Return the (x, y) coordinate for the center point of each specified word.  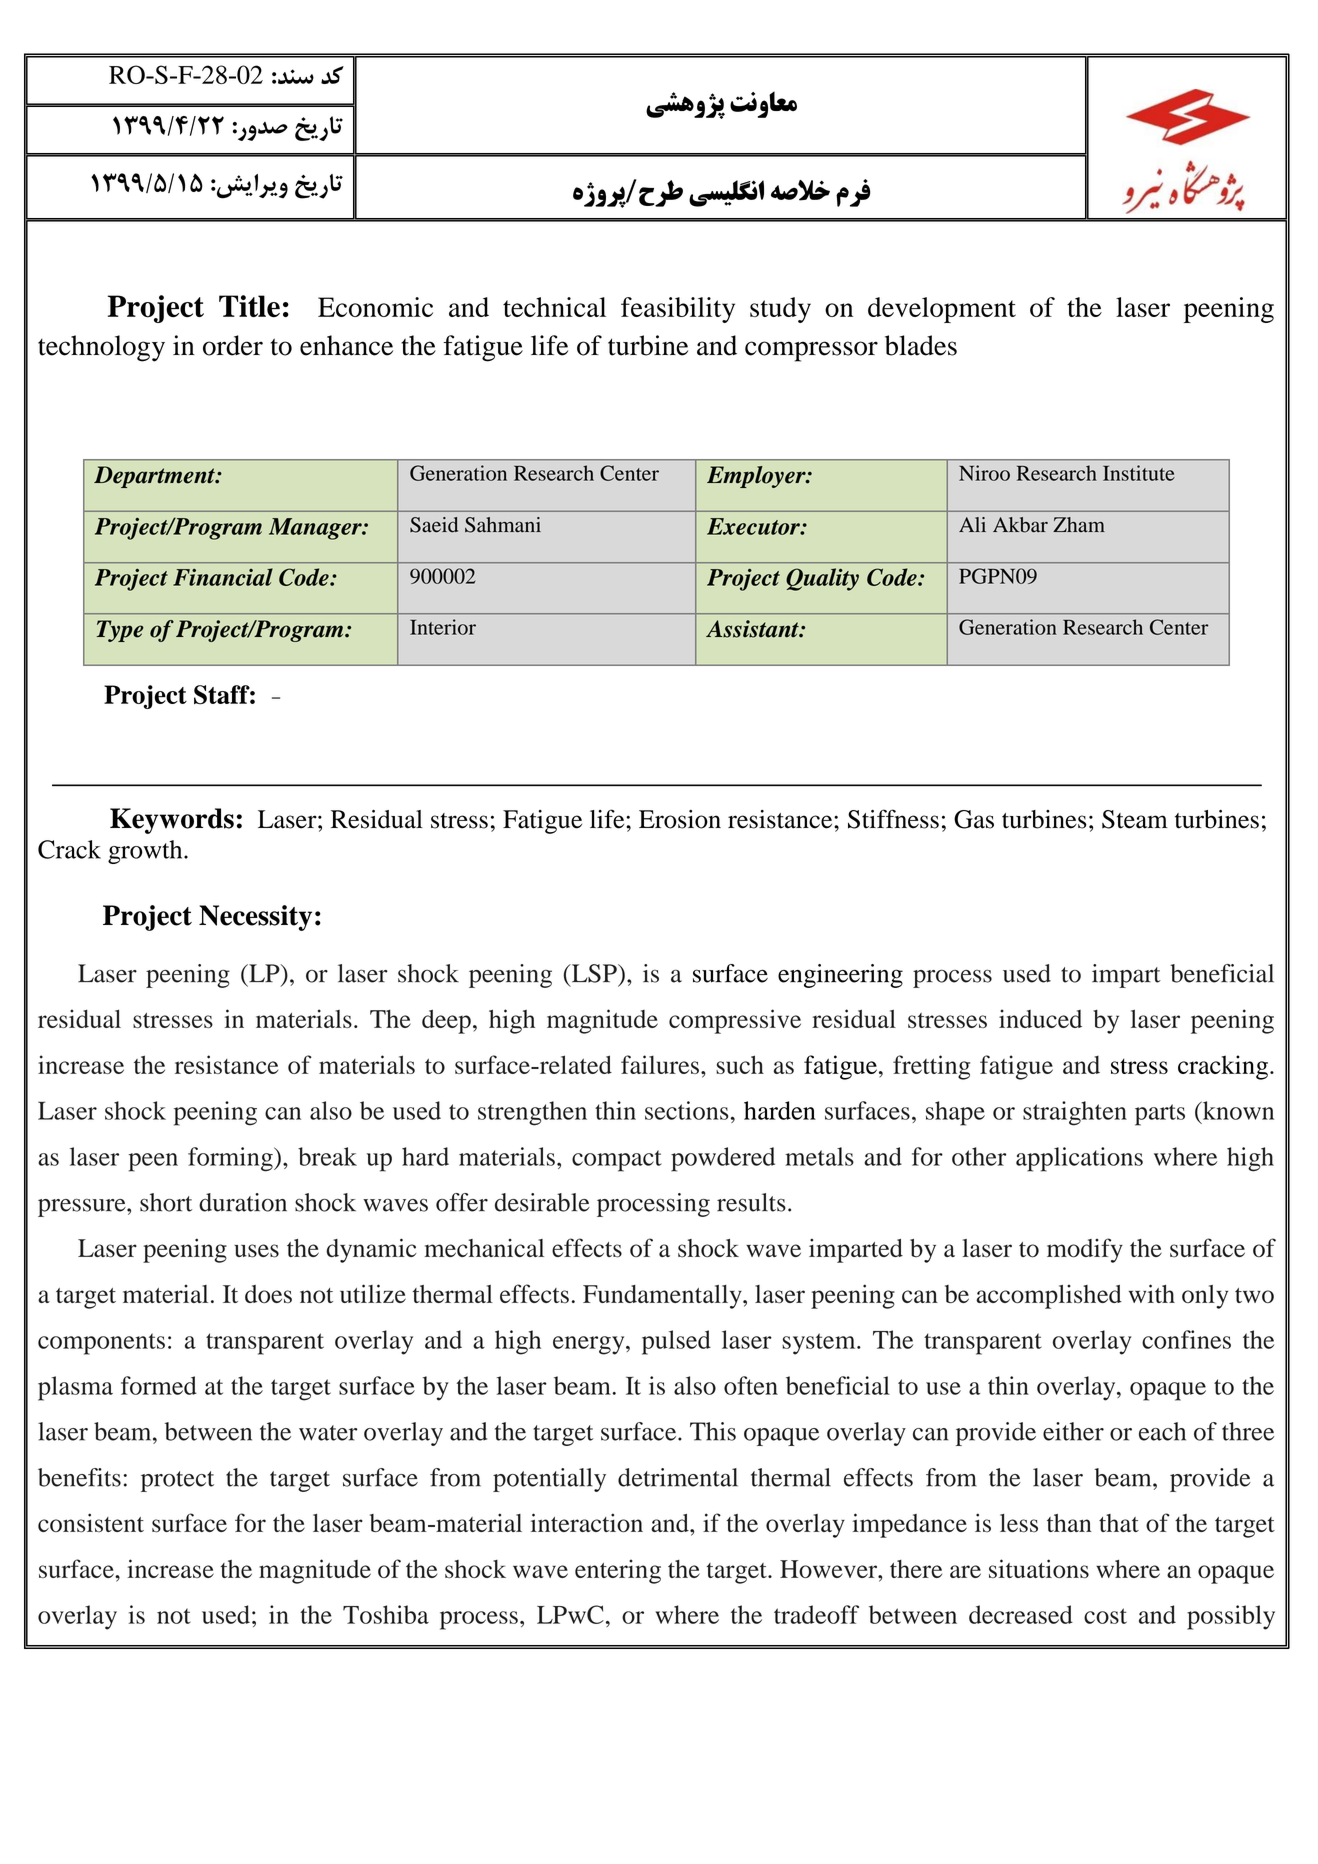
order (233, 345)
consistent (91, 1523)
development (942, 310)
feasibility (678, 310)
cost (1105, 1616)
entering (618, 1571)
